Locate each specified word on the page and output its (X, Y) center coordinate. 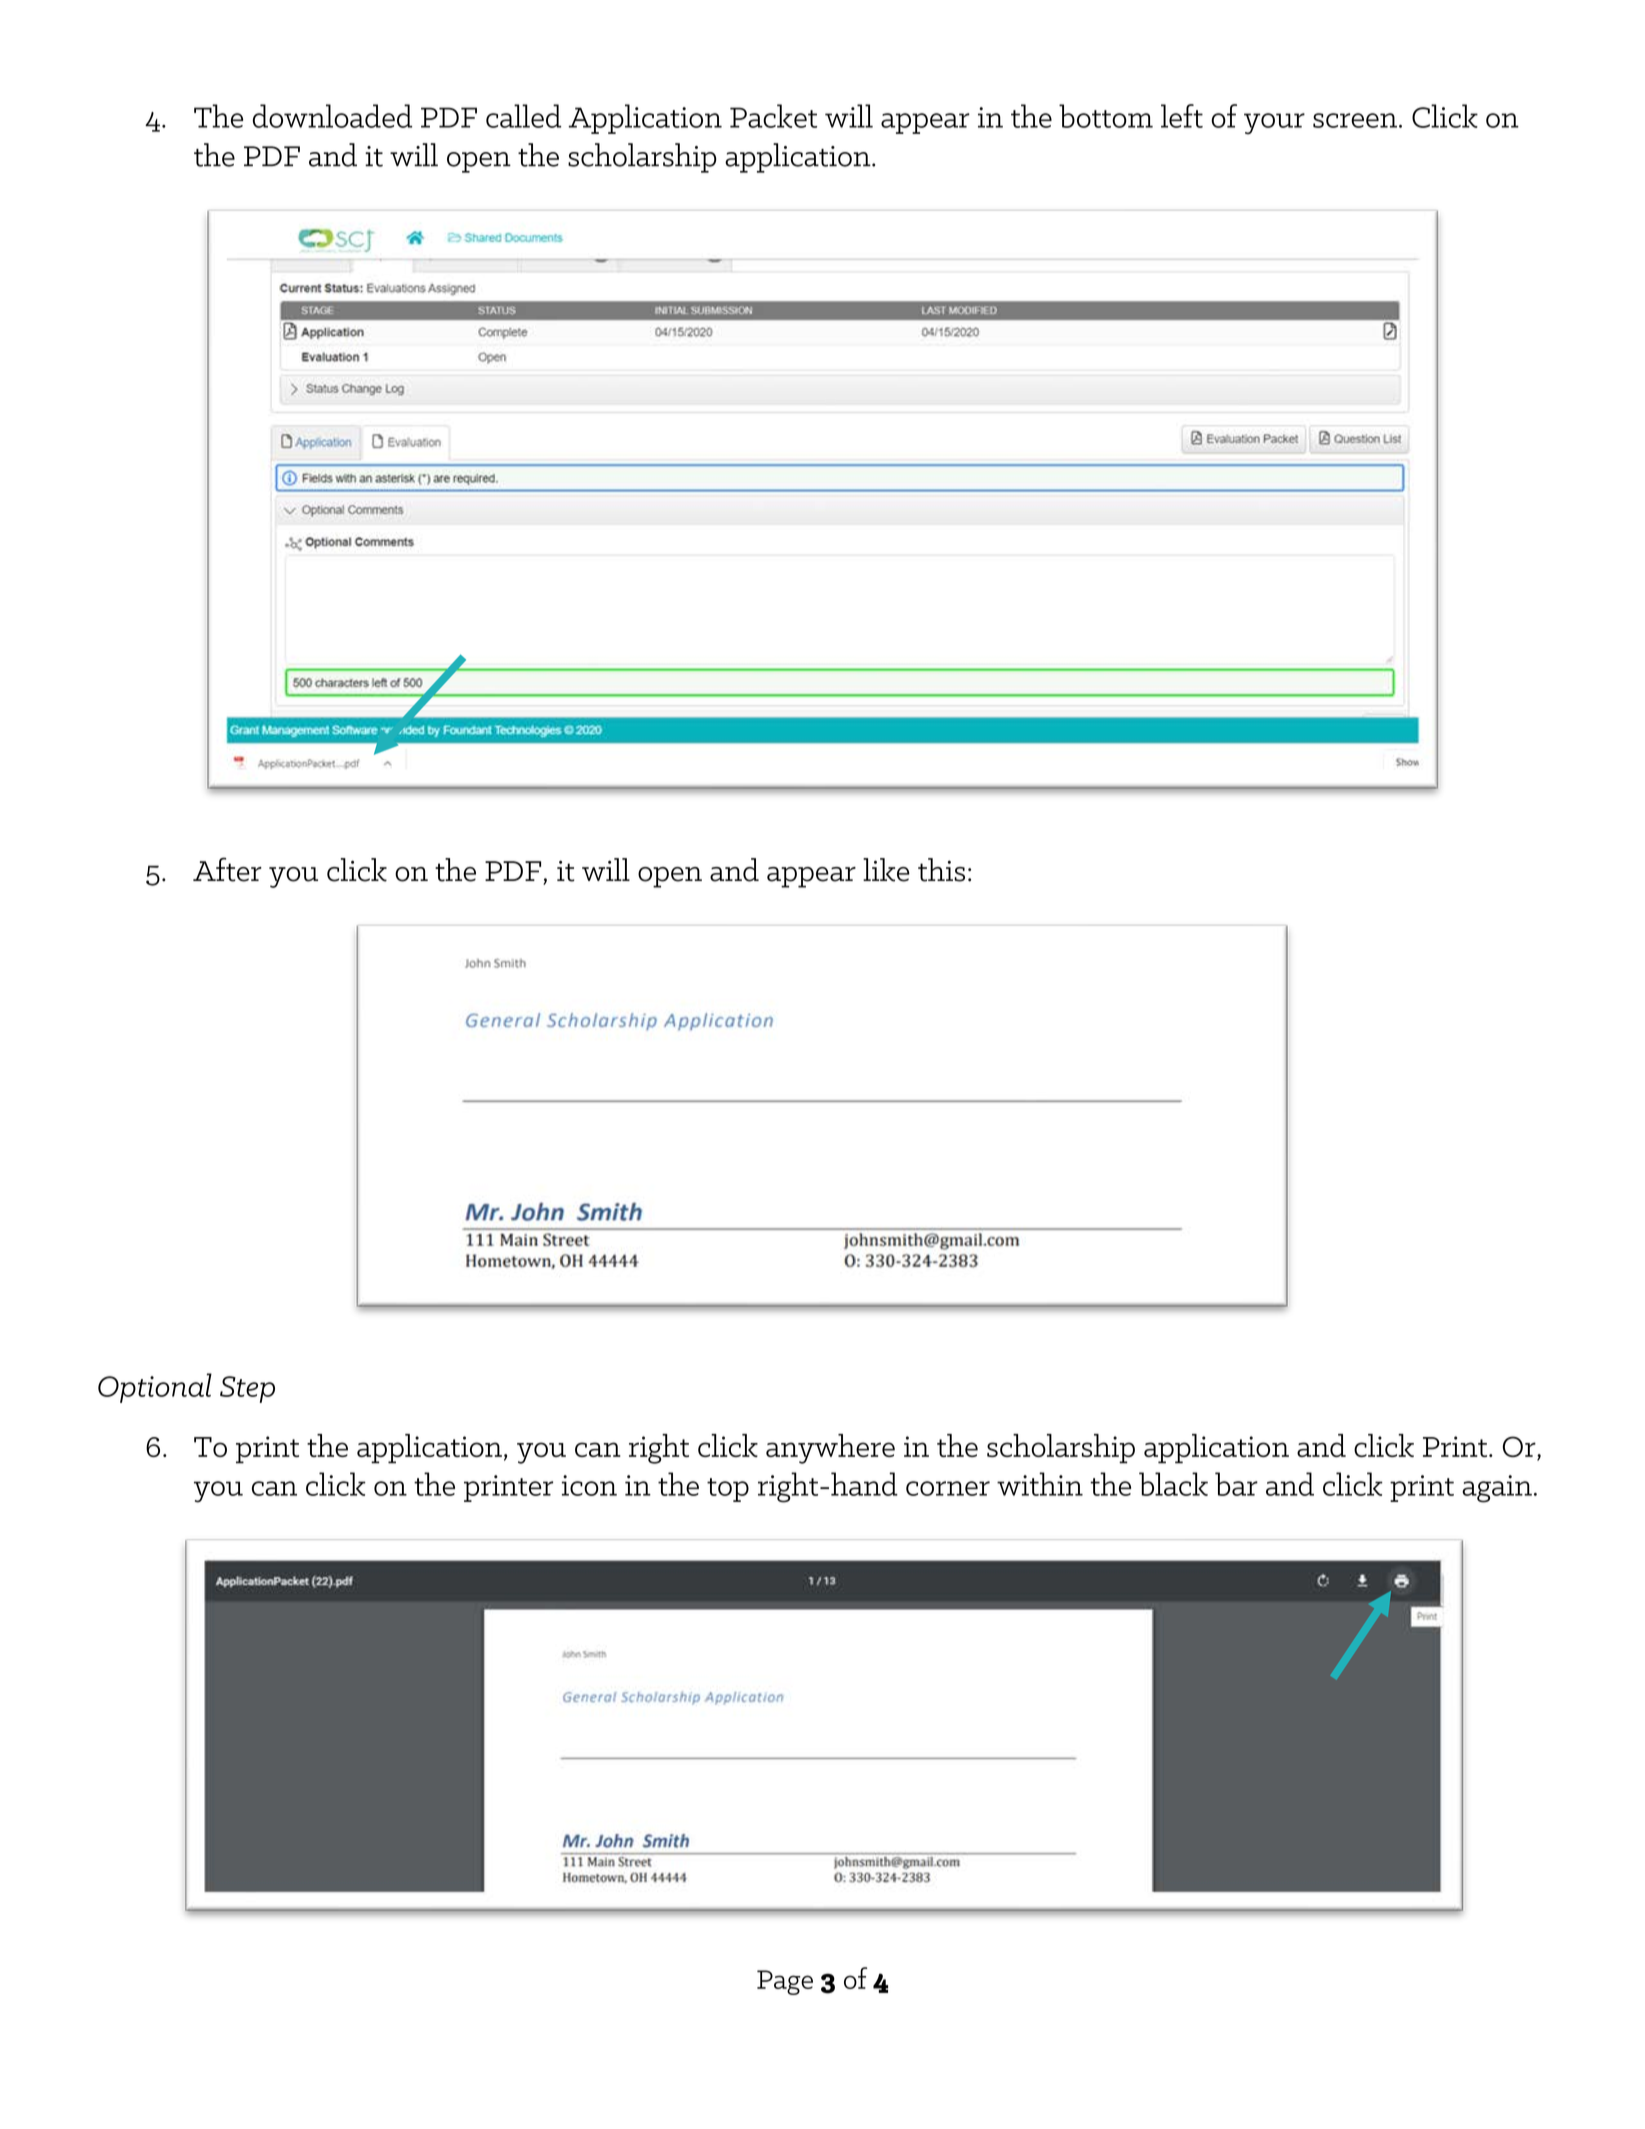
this (941, 870)
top (728, 1490)
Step (247, 1389)
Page (785, 1982)
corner (948, 1488)
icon (589, 1485)
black (1173, 1484)
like (886, 870)
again (1497, 1489)
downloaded (332, 116)
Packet (773, 116)
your (1274, 123)
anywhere (830, 1449)
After (227, 869)
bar (1236, 1484)
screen (1355, 120)
